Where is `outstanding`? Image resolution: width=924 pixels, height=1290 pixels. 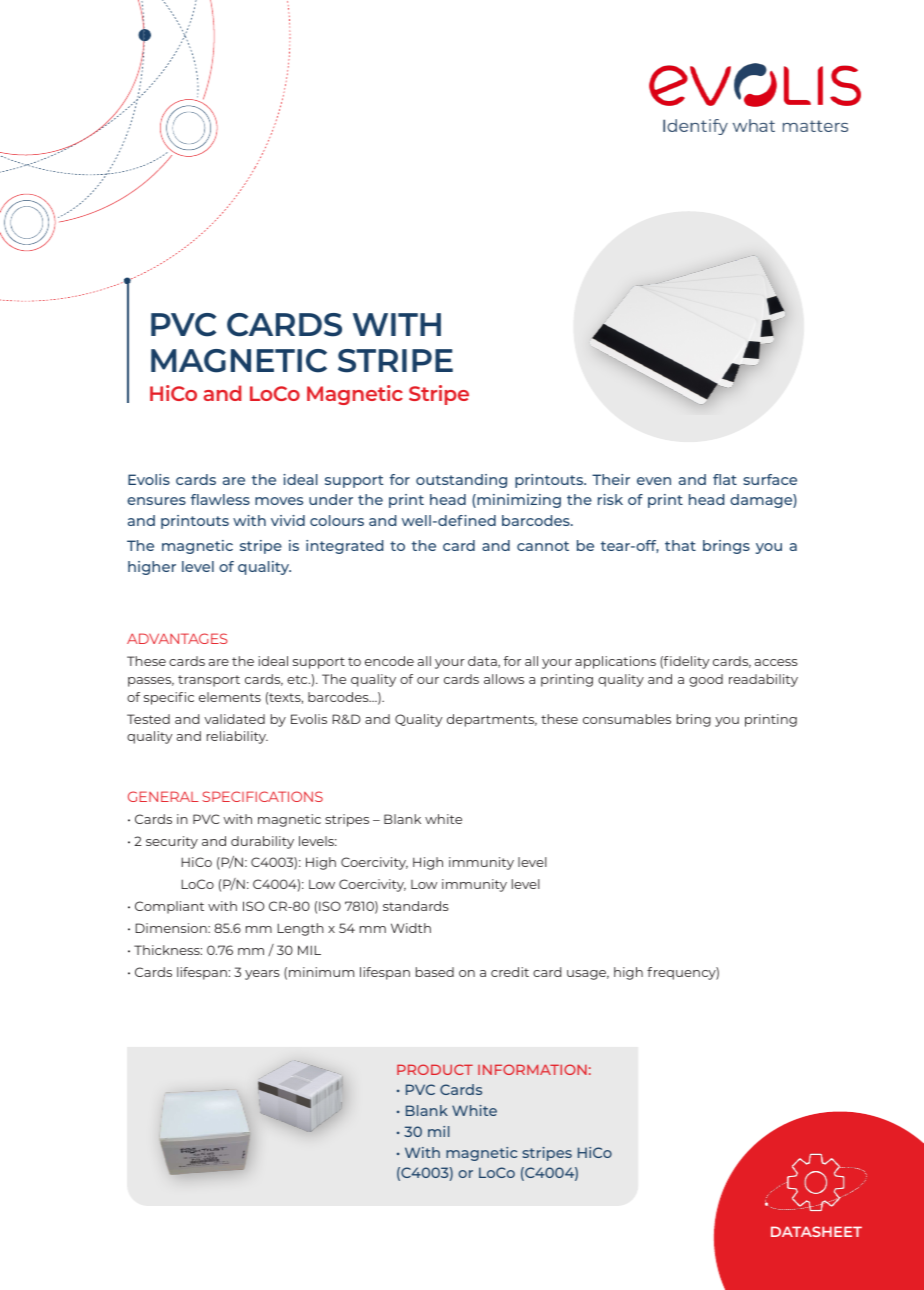 outstanding is located at coordinates (461, 481).
